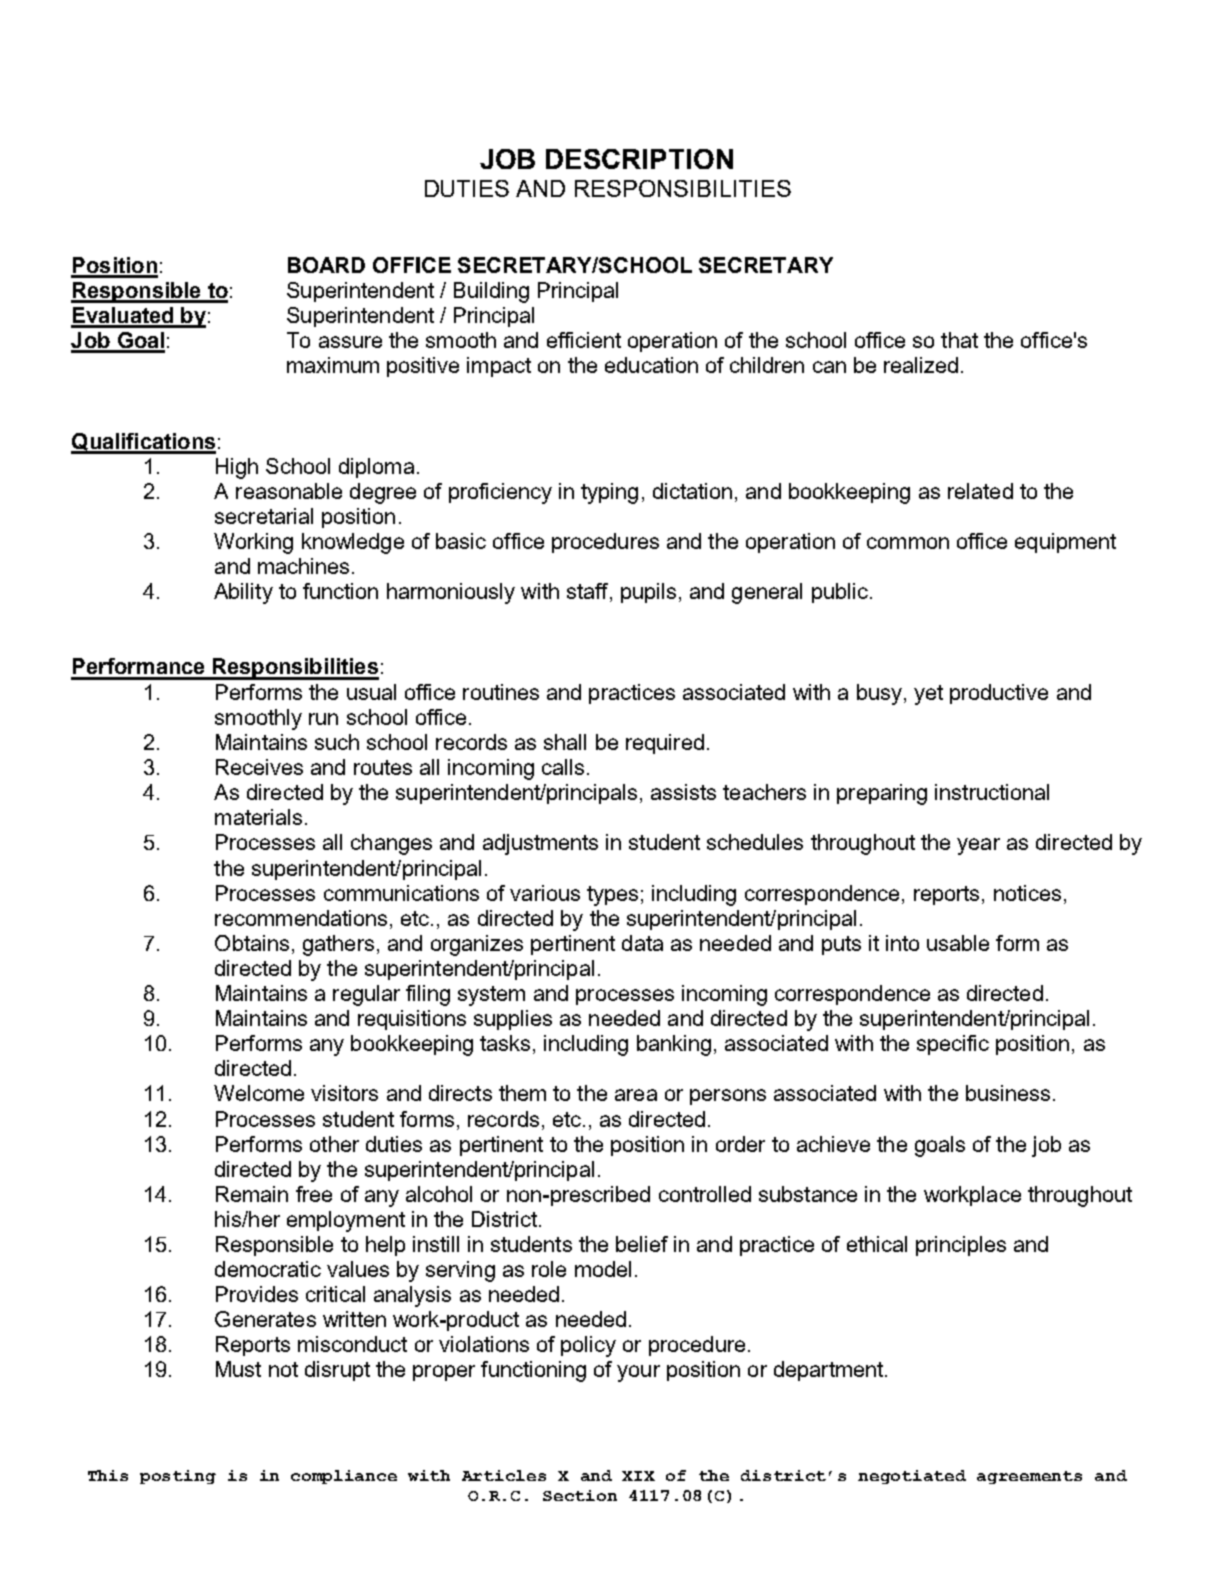 This screenshot has width=1215, height=1572. Describe the element at coordinates (959, 340) in the screenshot. I see `that` at that location.
